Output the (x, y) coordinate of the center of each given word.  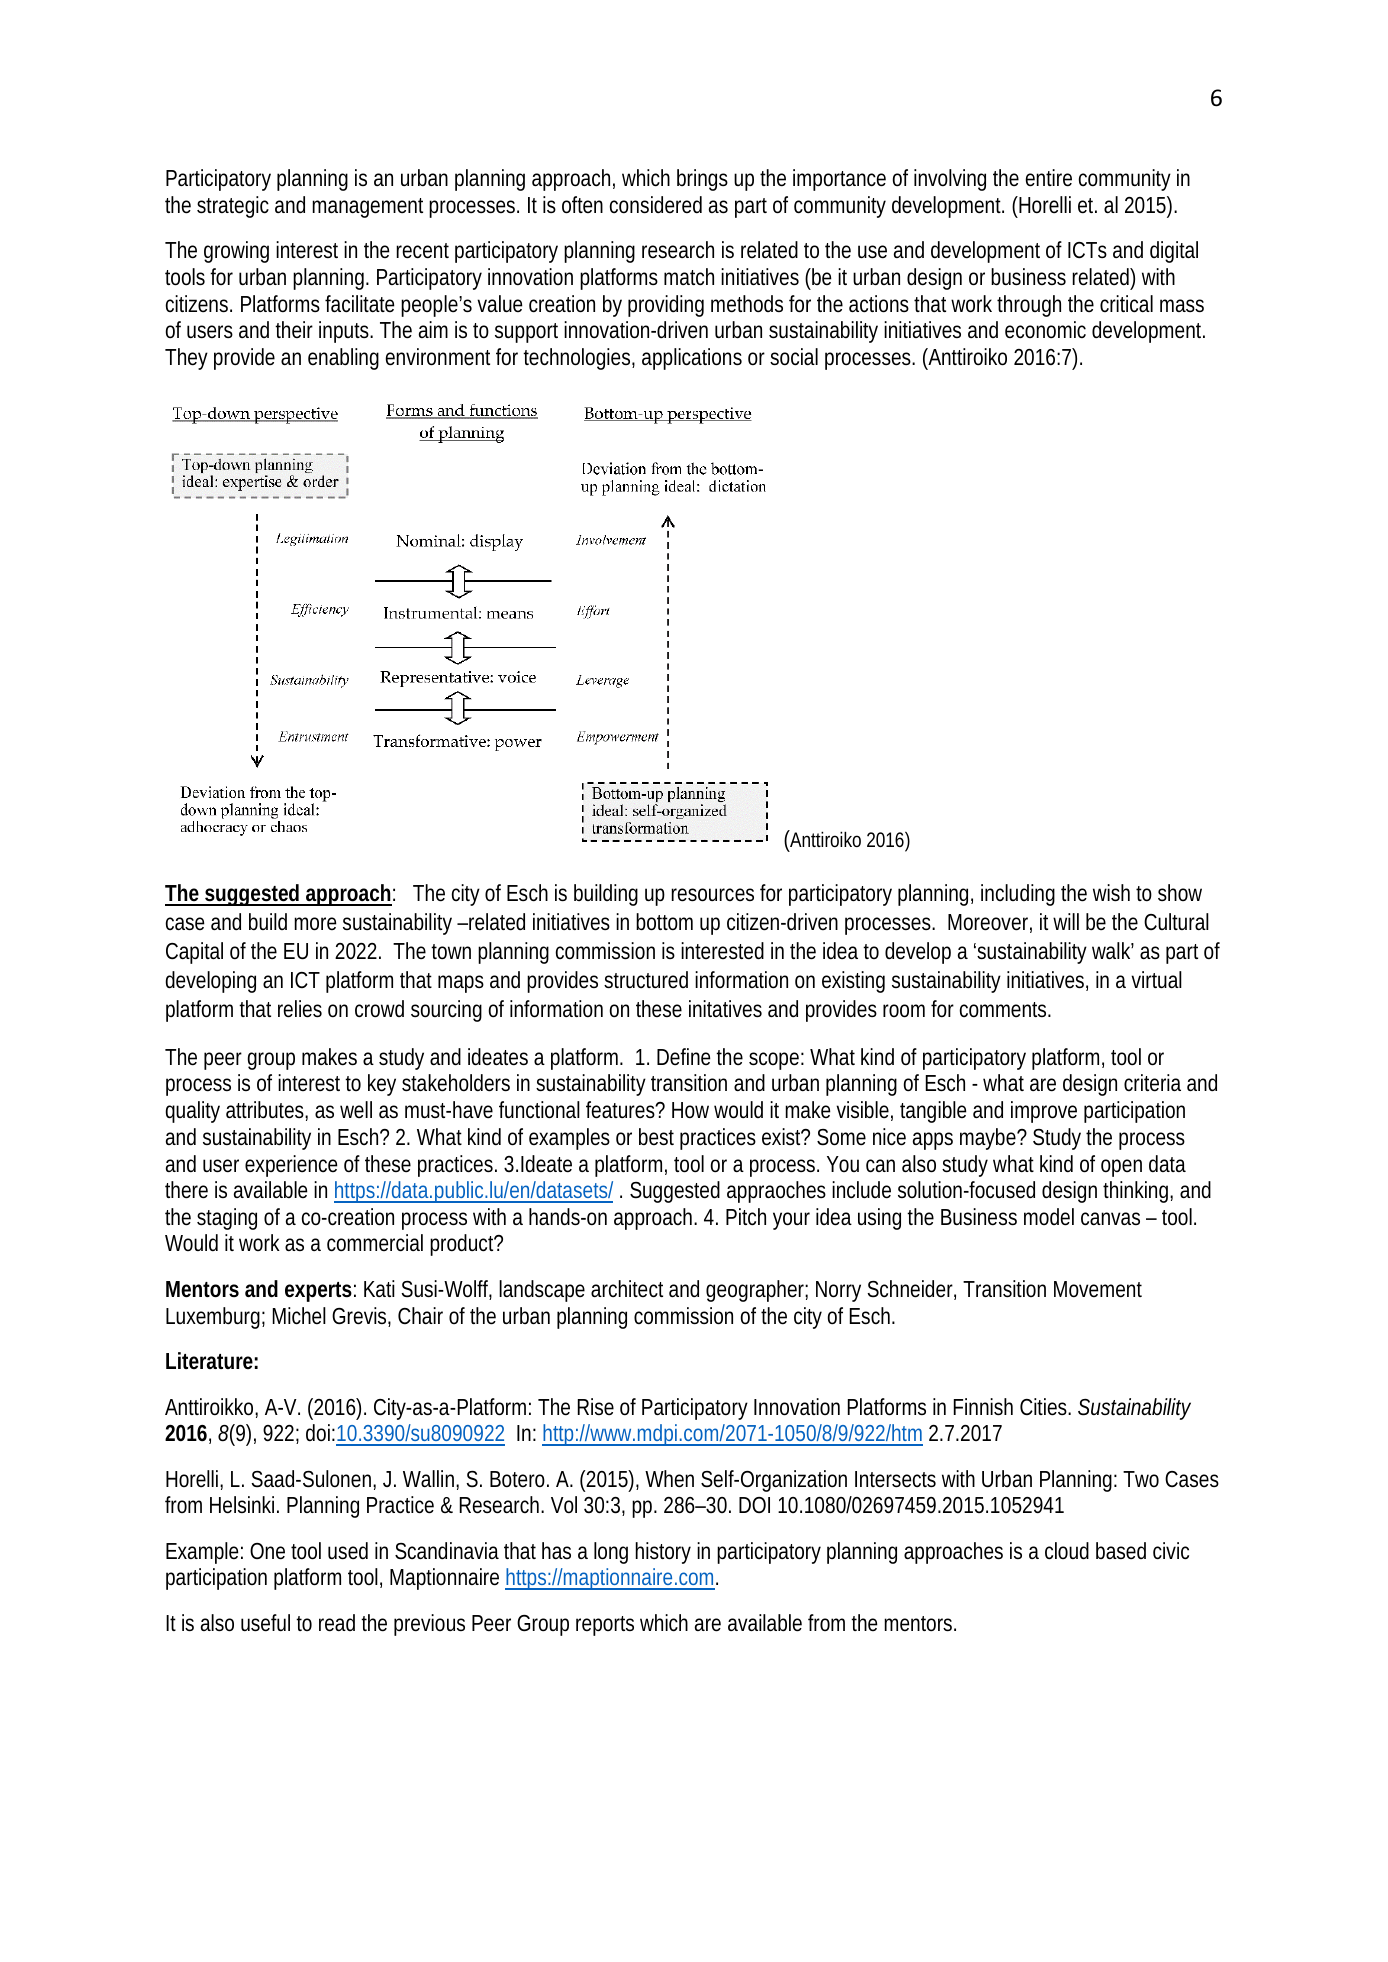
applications (692, 359)
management (367, 208)
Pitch (746, 1217)
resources (712, 895)
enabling (343, 359)
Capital (194, 953)
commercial (375, 1243)
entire (1049, 178)
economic (1045, 330)
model (1049, 1217)
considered (656, 204)
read (337, 1623)
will (1066, 921)
